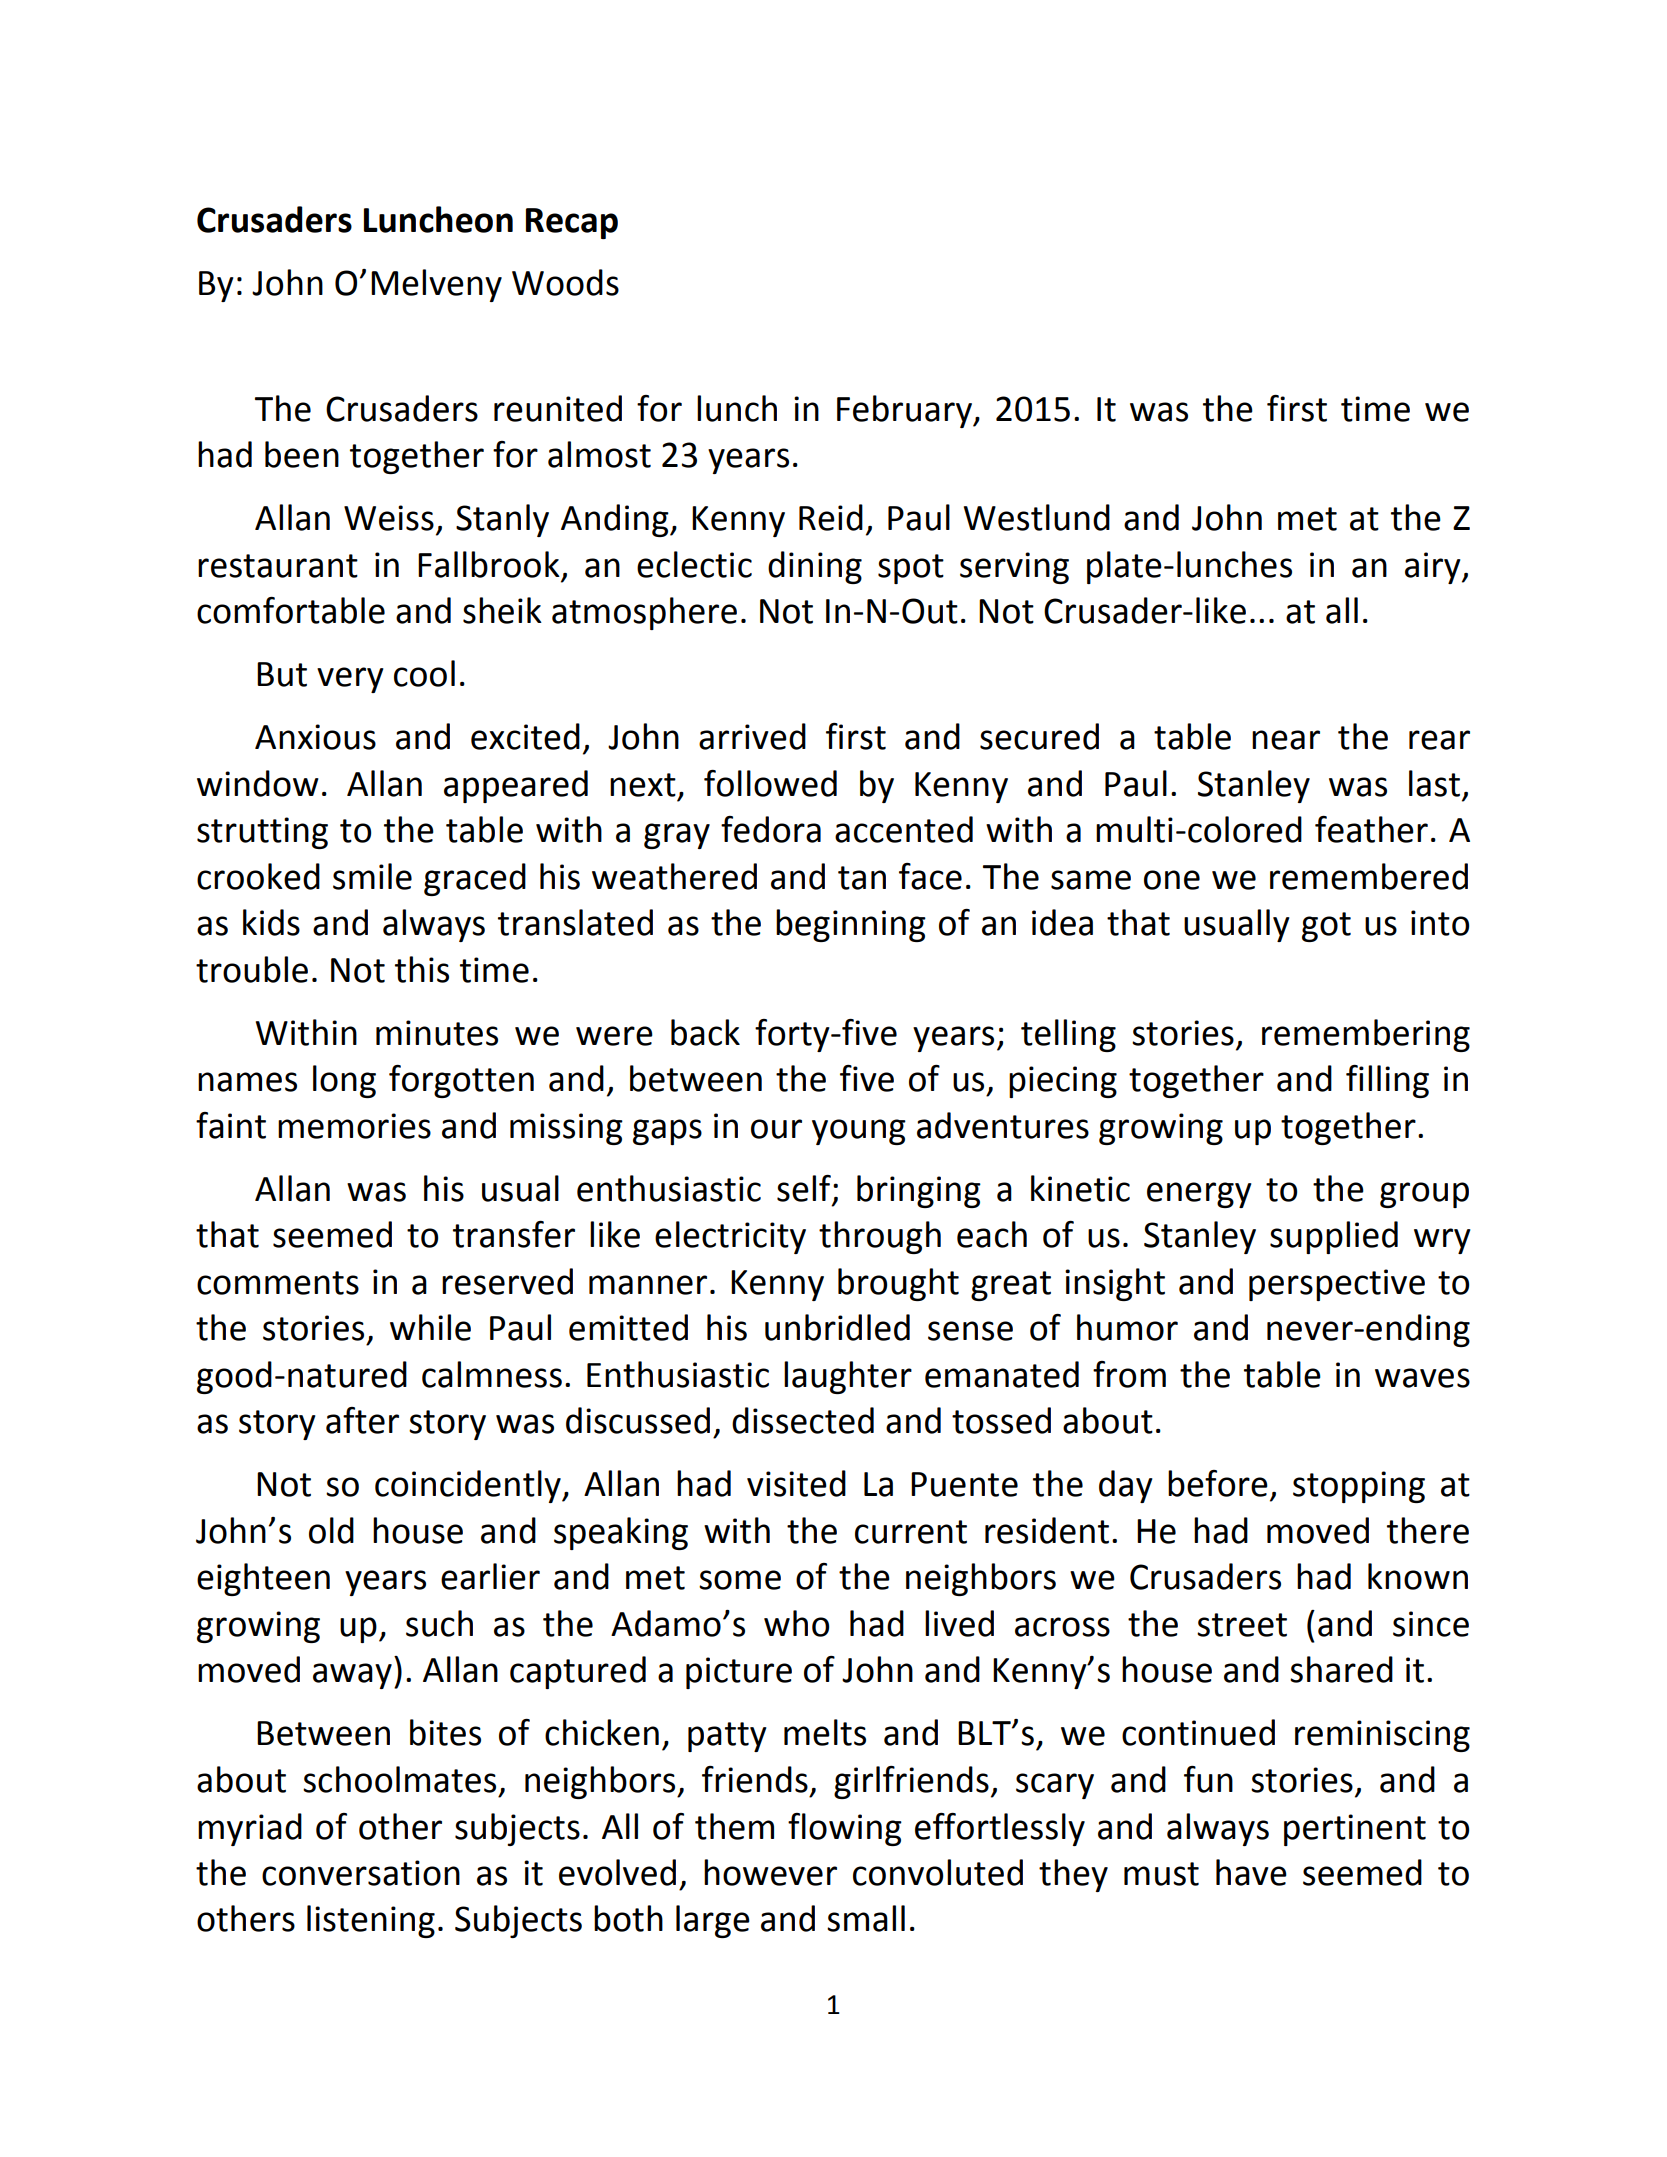  I want to click on fedora, so click(771, 829).
